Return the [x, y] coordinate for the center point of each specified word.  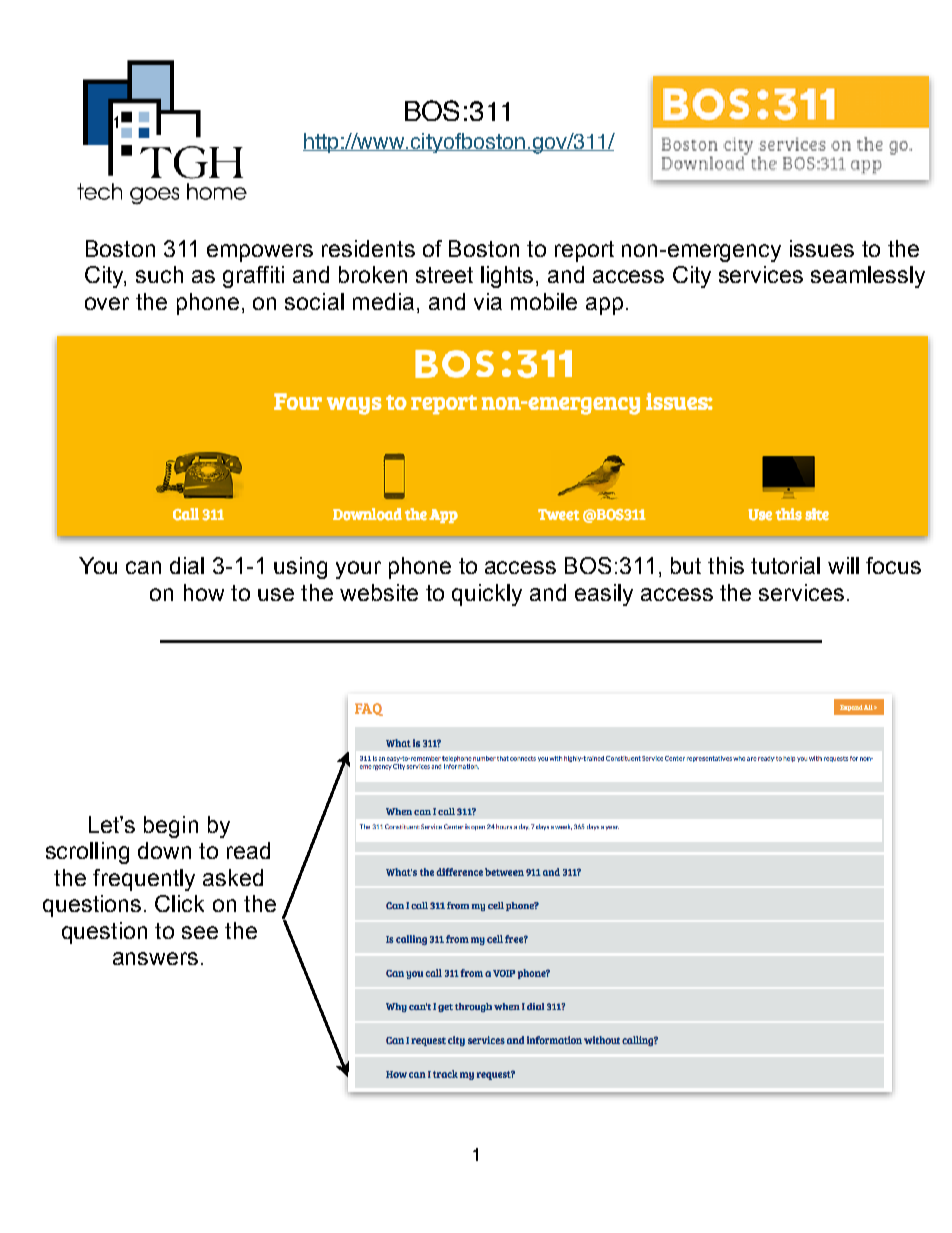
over [107, 303]
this [726, 565]
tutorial [785, 565]
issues [822, 248]
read [248, 850]
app [604, 306]
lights [507, 277]
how [204, 592]
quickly [487, 595]
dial [187, 565]
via [488, 301]
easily [604, 595]
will [843, 565]
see [200, 932]
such [159, 274]
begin [171, 827]
